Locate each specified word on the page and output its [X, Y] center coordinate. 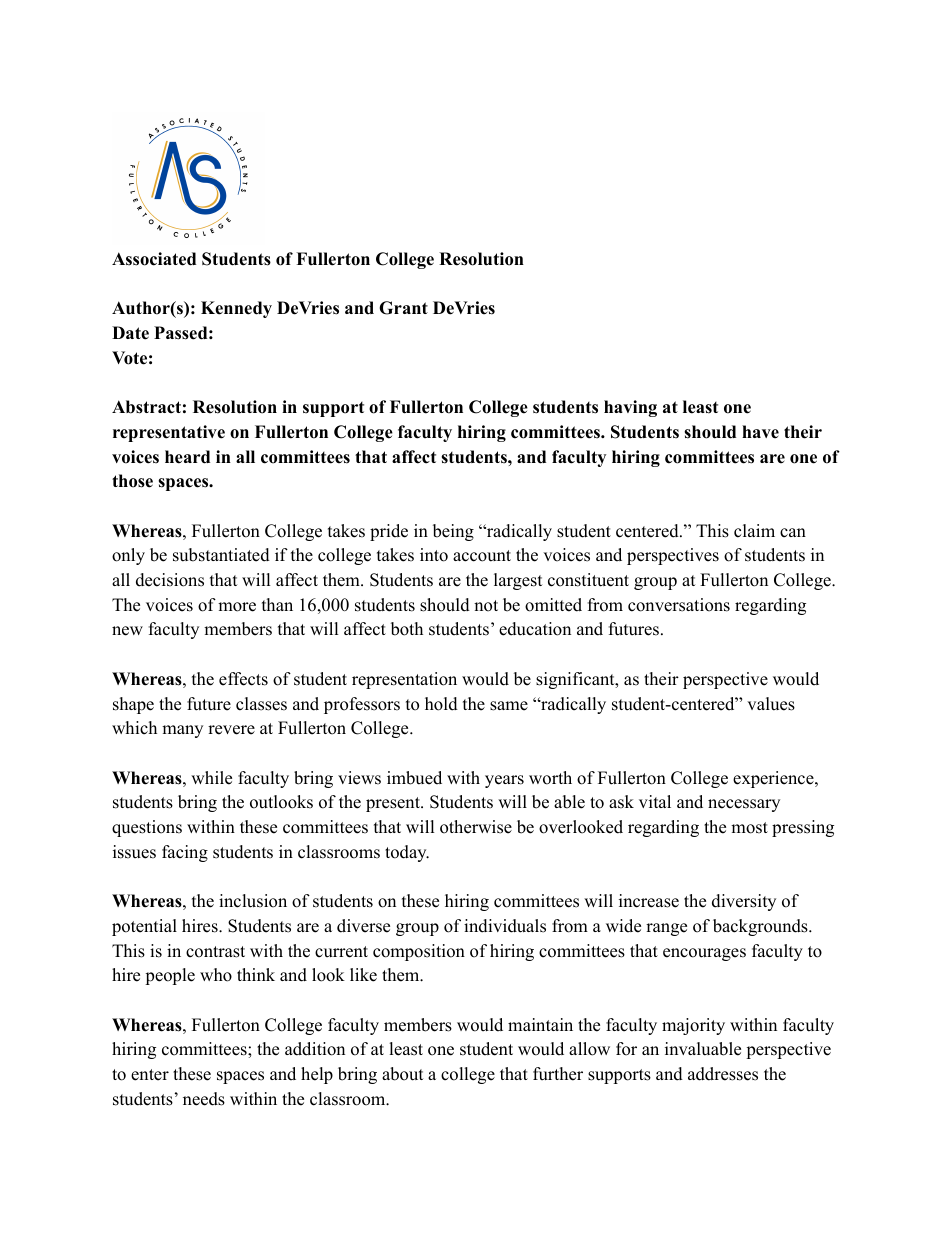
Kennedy [236, 309]
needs [204, 1099]
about [403, 1074]
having [630, 408]
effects [243, 679]
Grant [403, 308]
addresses [723, 1074]
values [771, 704]
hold [441, 704]
